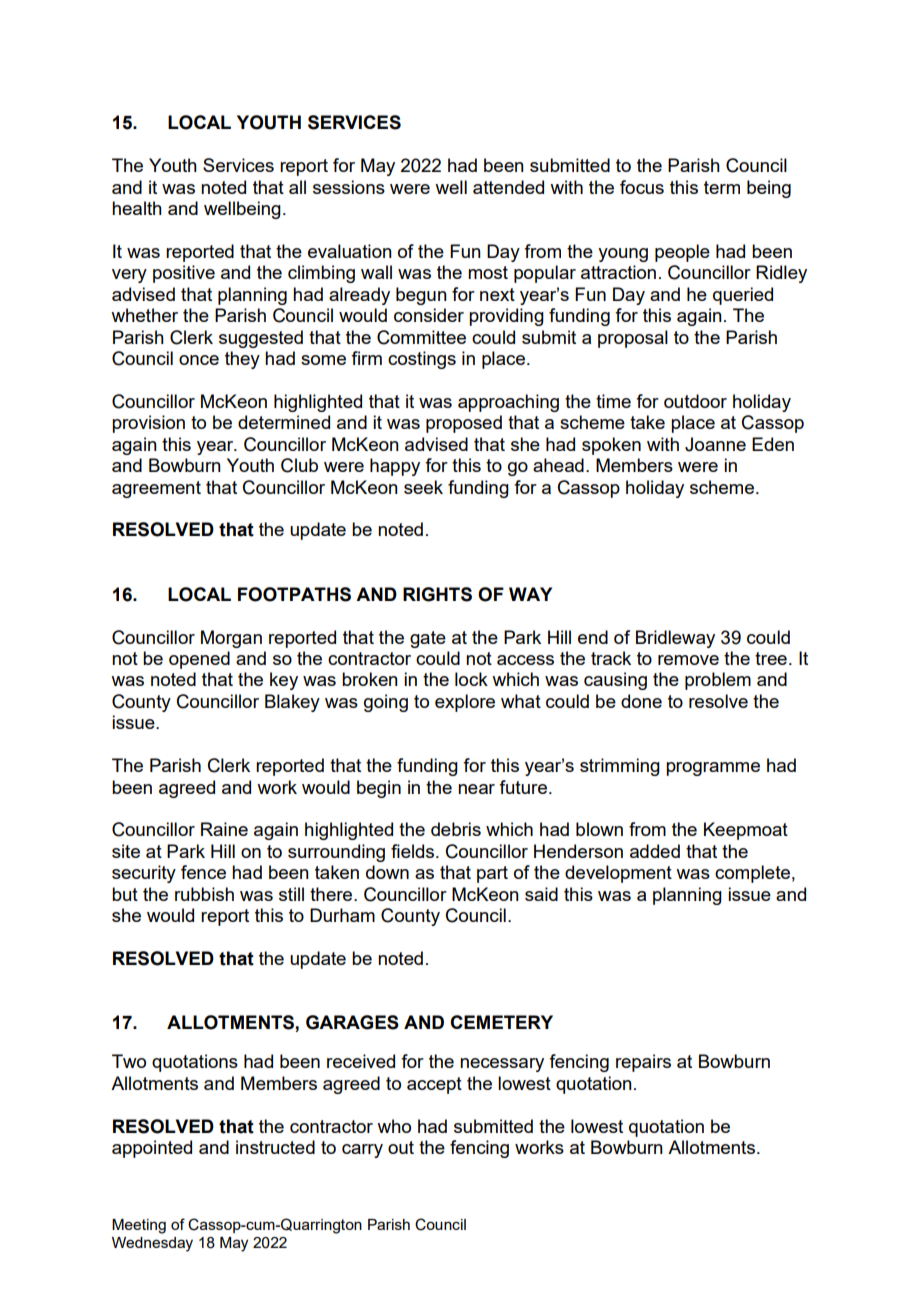 This document has height=1307, width=924. Describe the element at coordinates (492, 874) in the document. I see `part` at that location.
